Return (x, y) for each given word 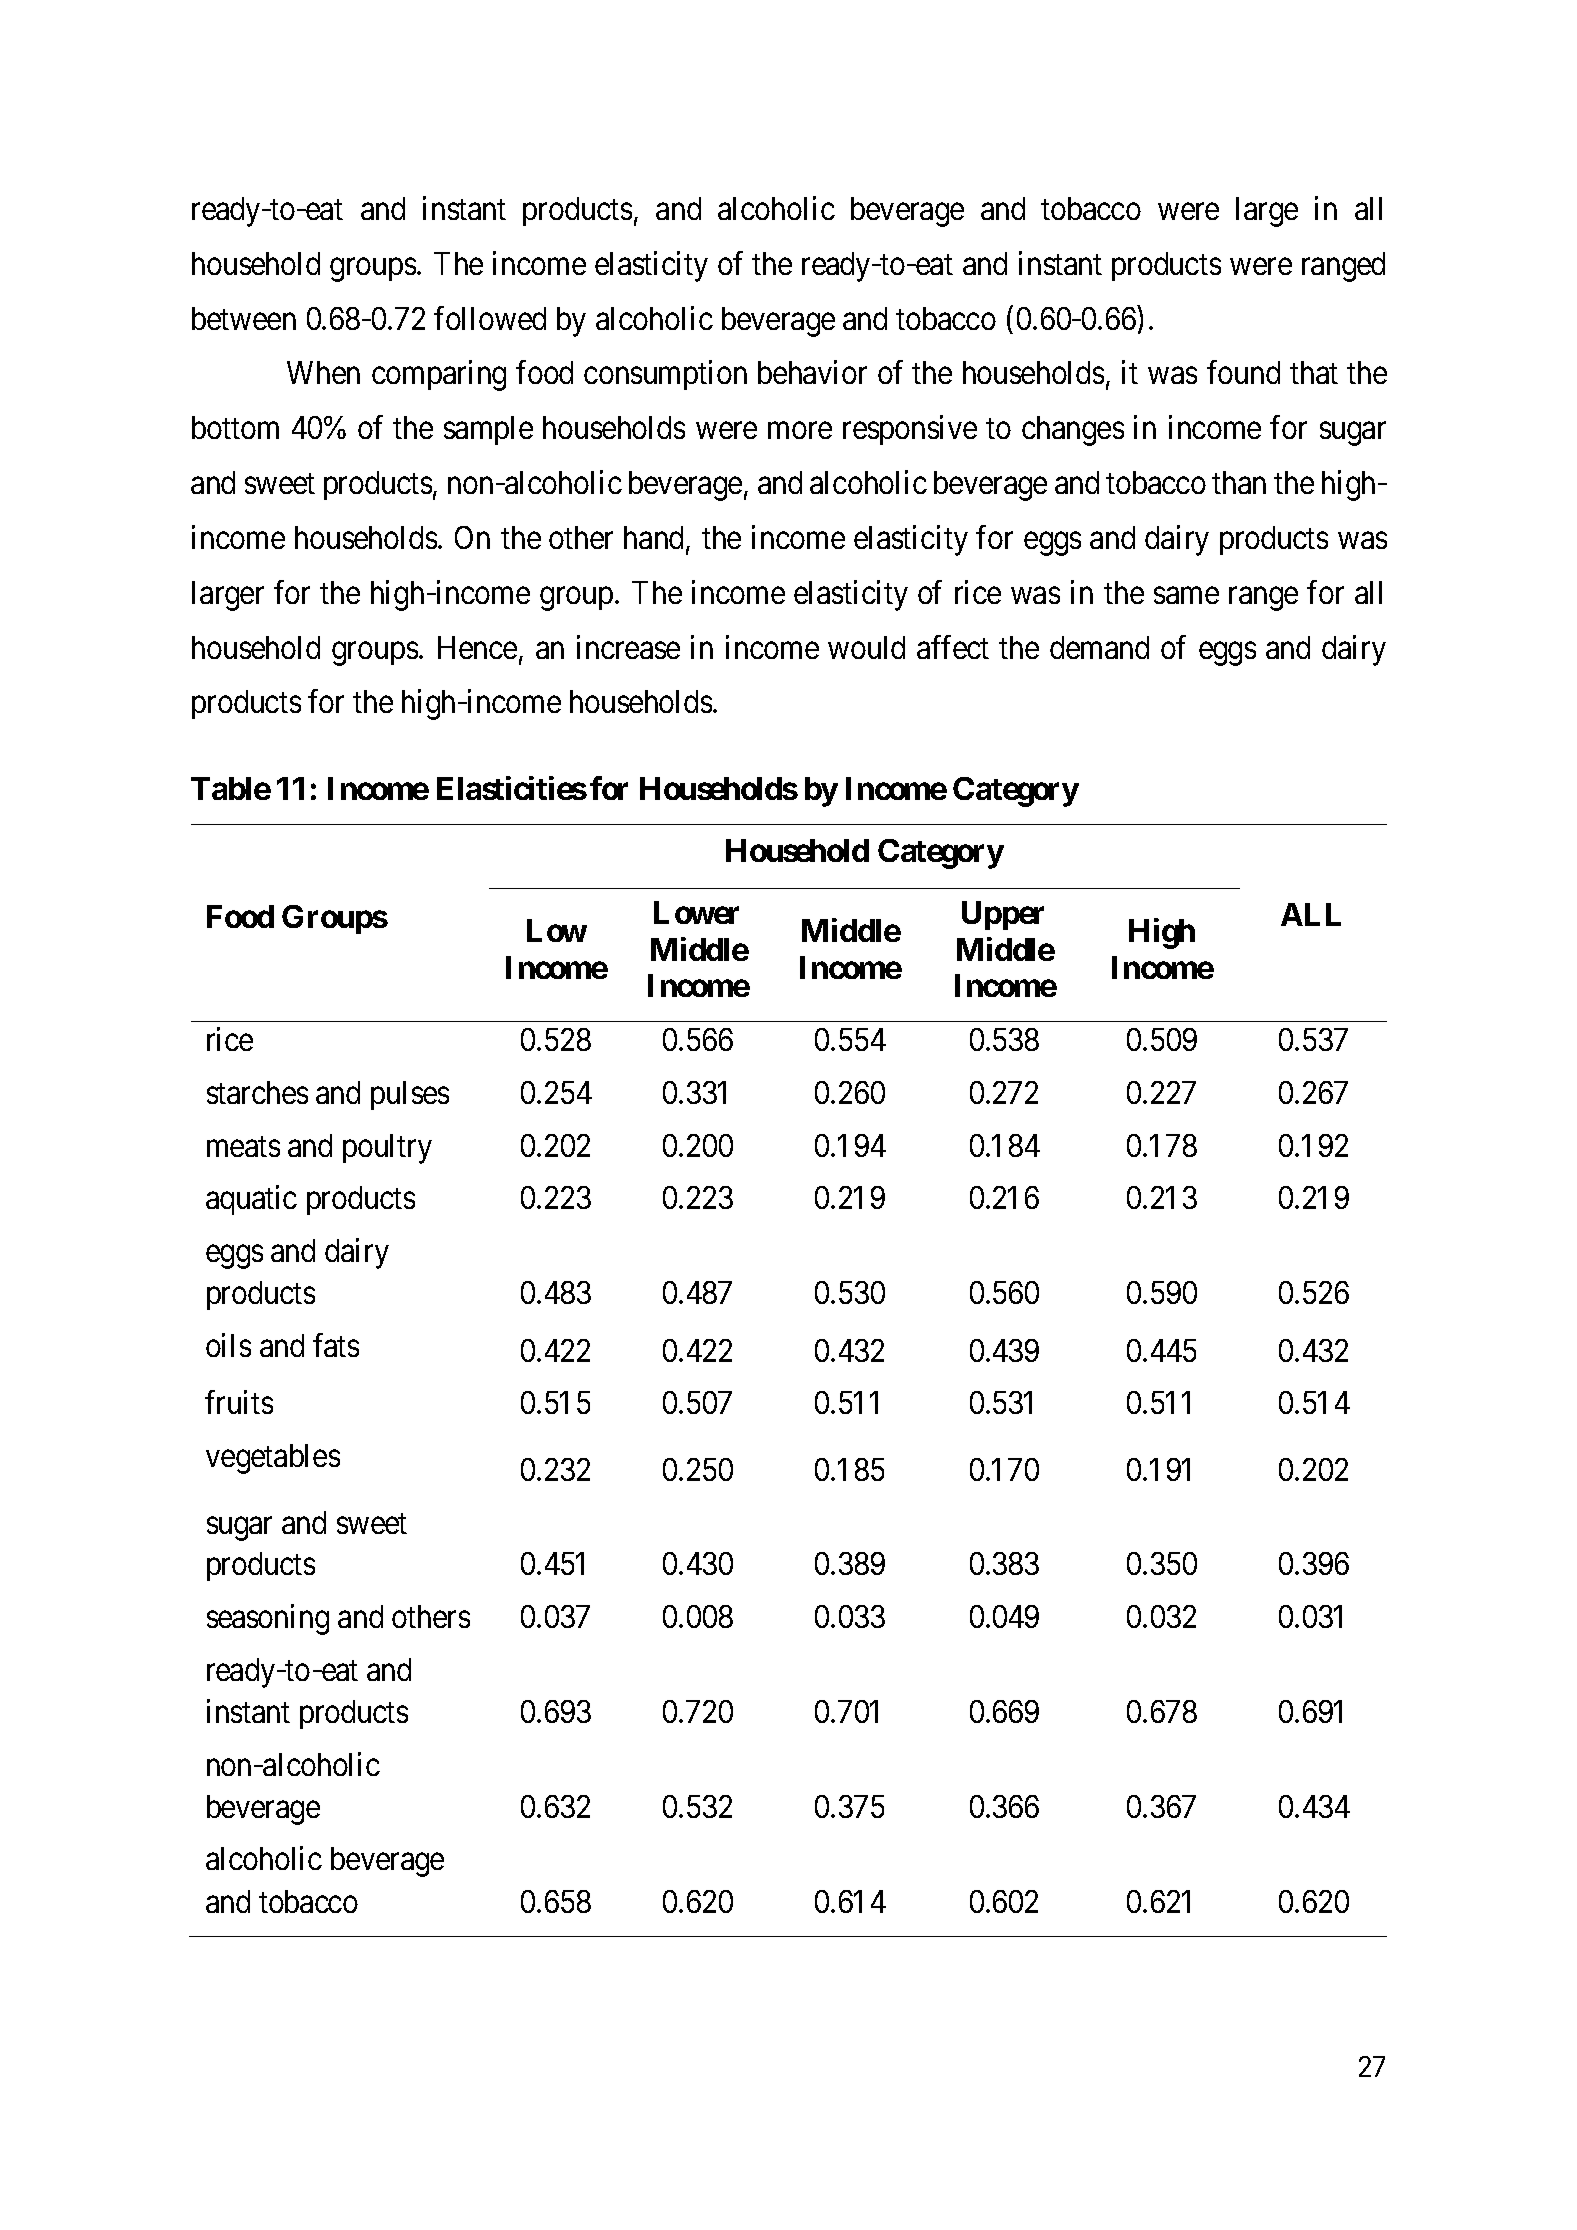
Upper (1003, 915)
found (1243, 372)
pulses (410, 1095)
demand (1099, 647)
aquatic (251, 1200)
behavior (812, 372)
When (323, 372)
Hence (477, 647)
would (866, 647)
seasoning (268, 1619)
